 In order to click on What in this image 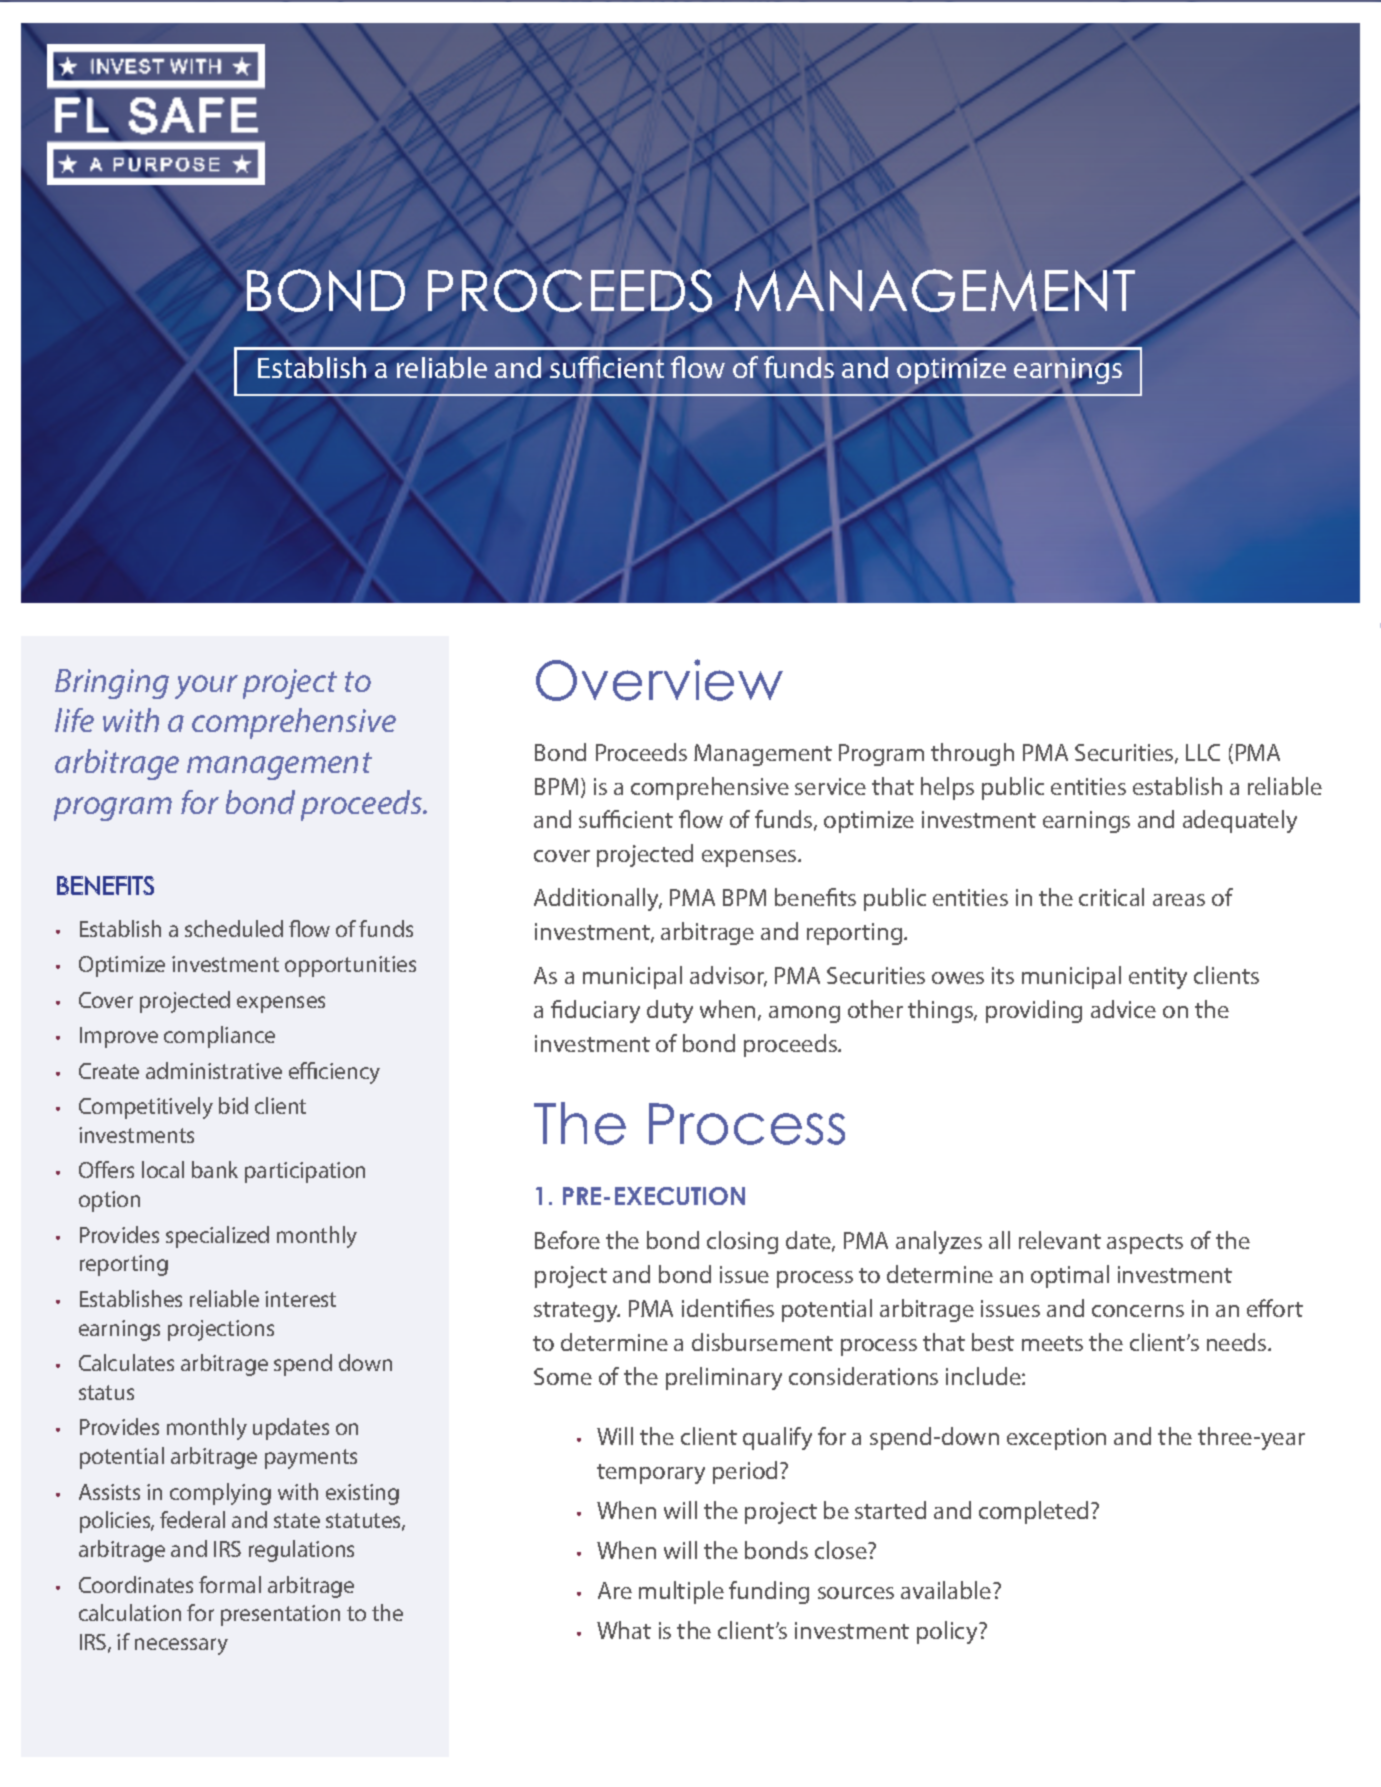, I will do `click(624, 1630)`.
